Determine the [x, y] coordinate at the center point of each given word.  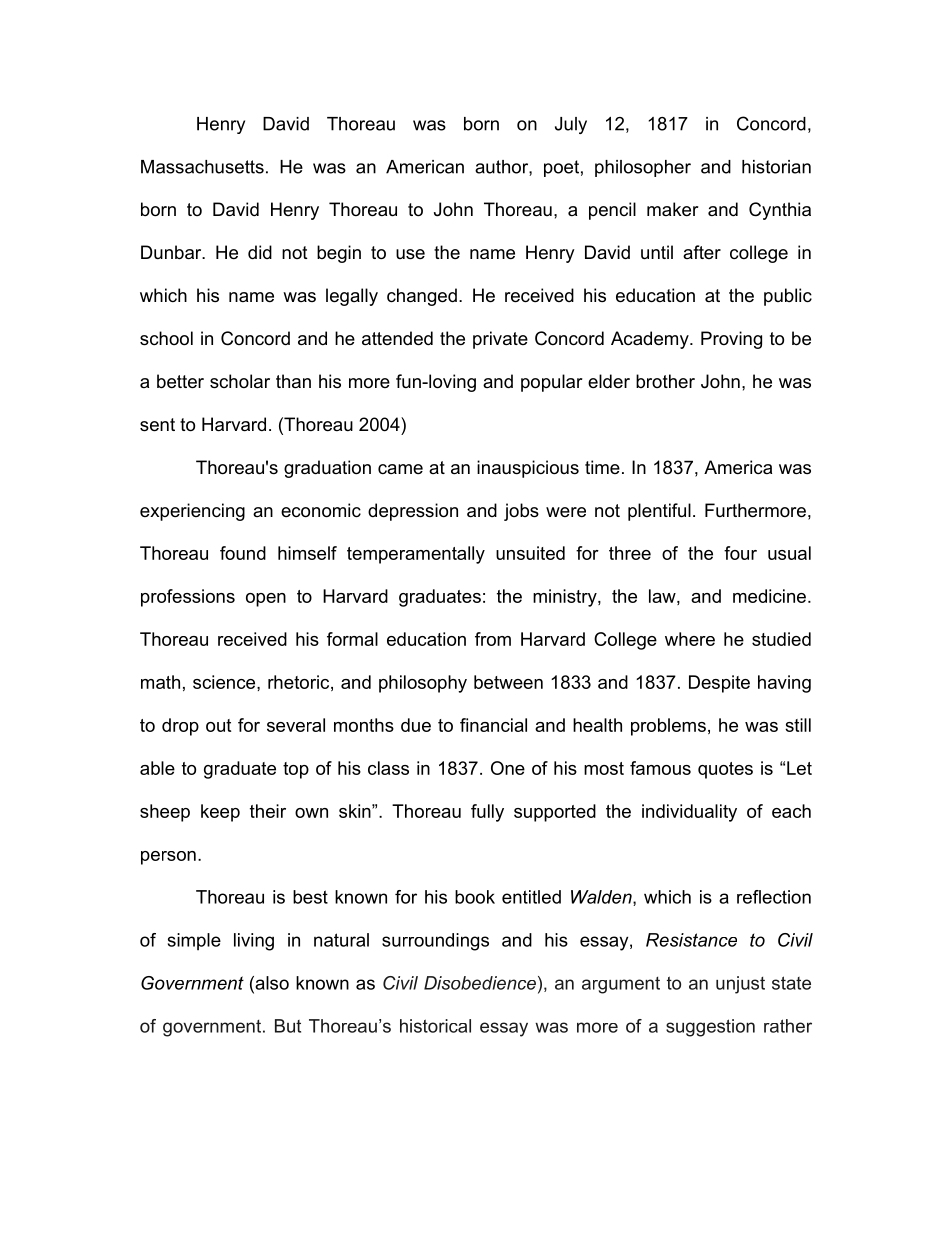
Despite [719, 684]
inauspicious [528, 469]
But [288, 1026]
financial [493, 725]
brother [665, 381]
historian [776, 167]
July [571, 125]
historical [435, 1026]
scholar [240, 381]
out [218, 725]
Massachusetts [202, 167]
